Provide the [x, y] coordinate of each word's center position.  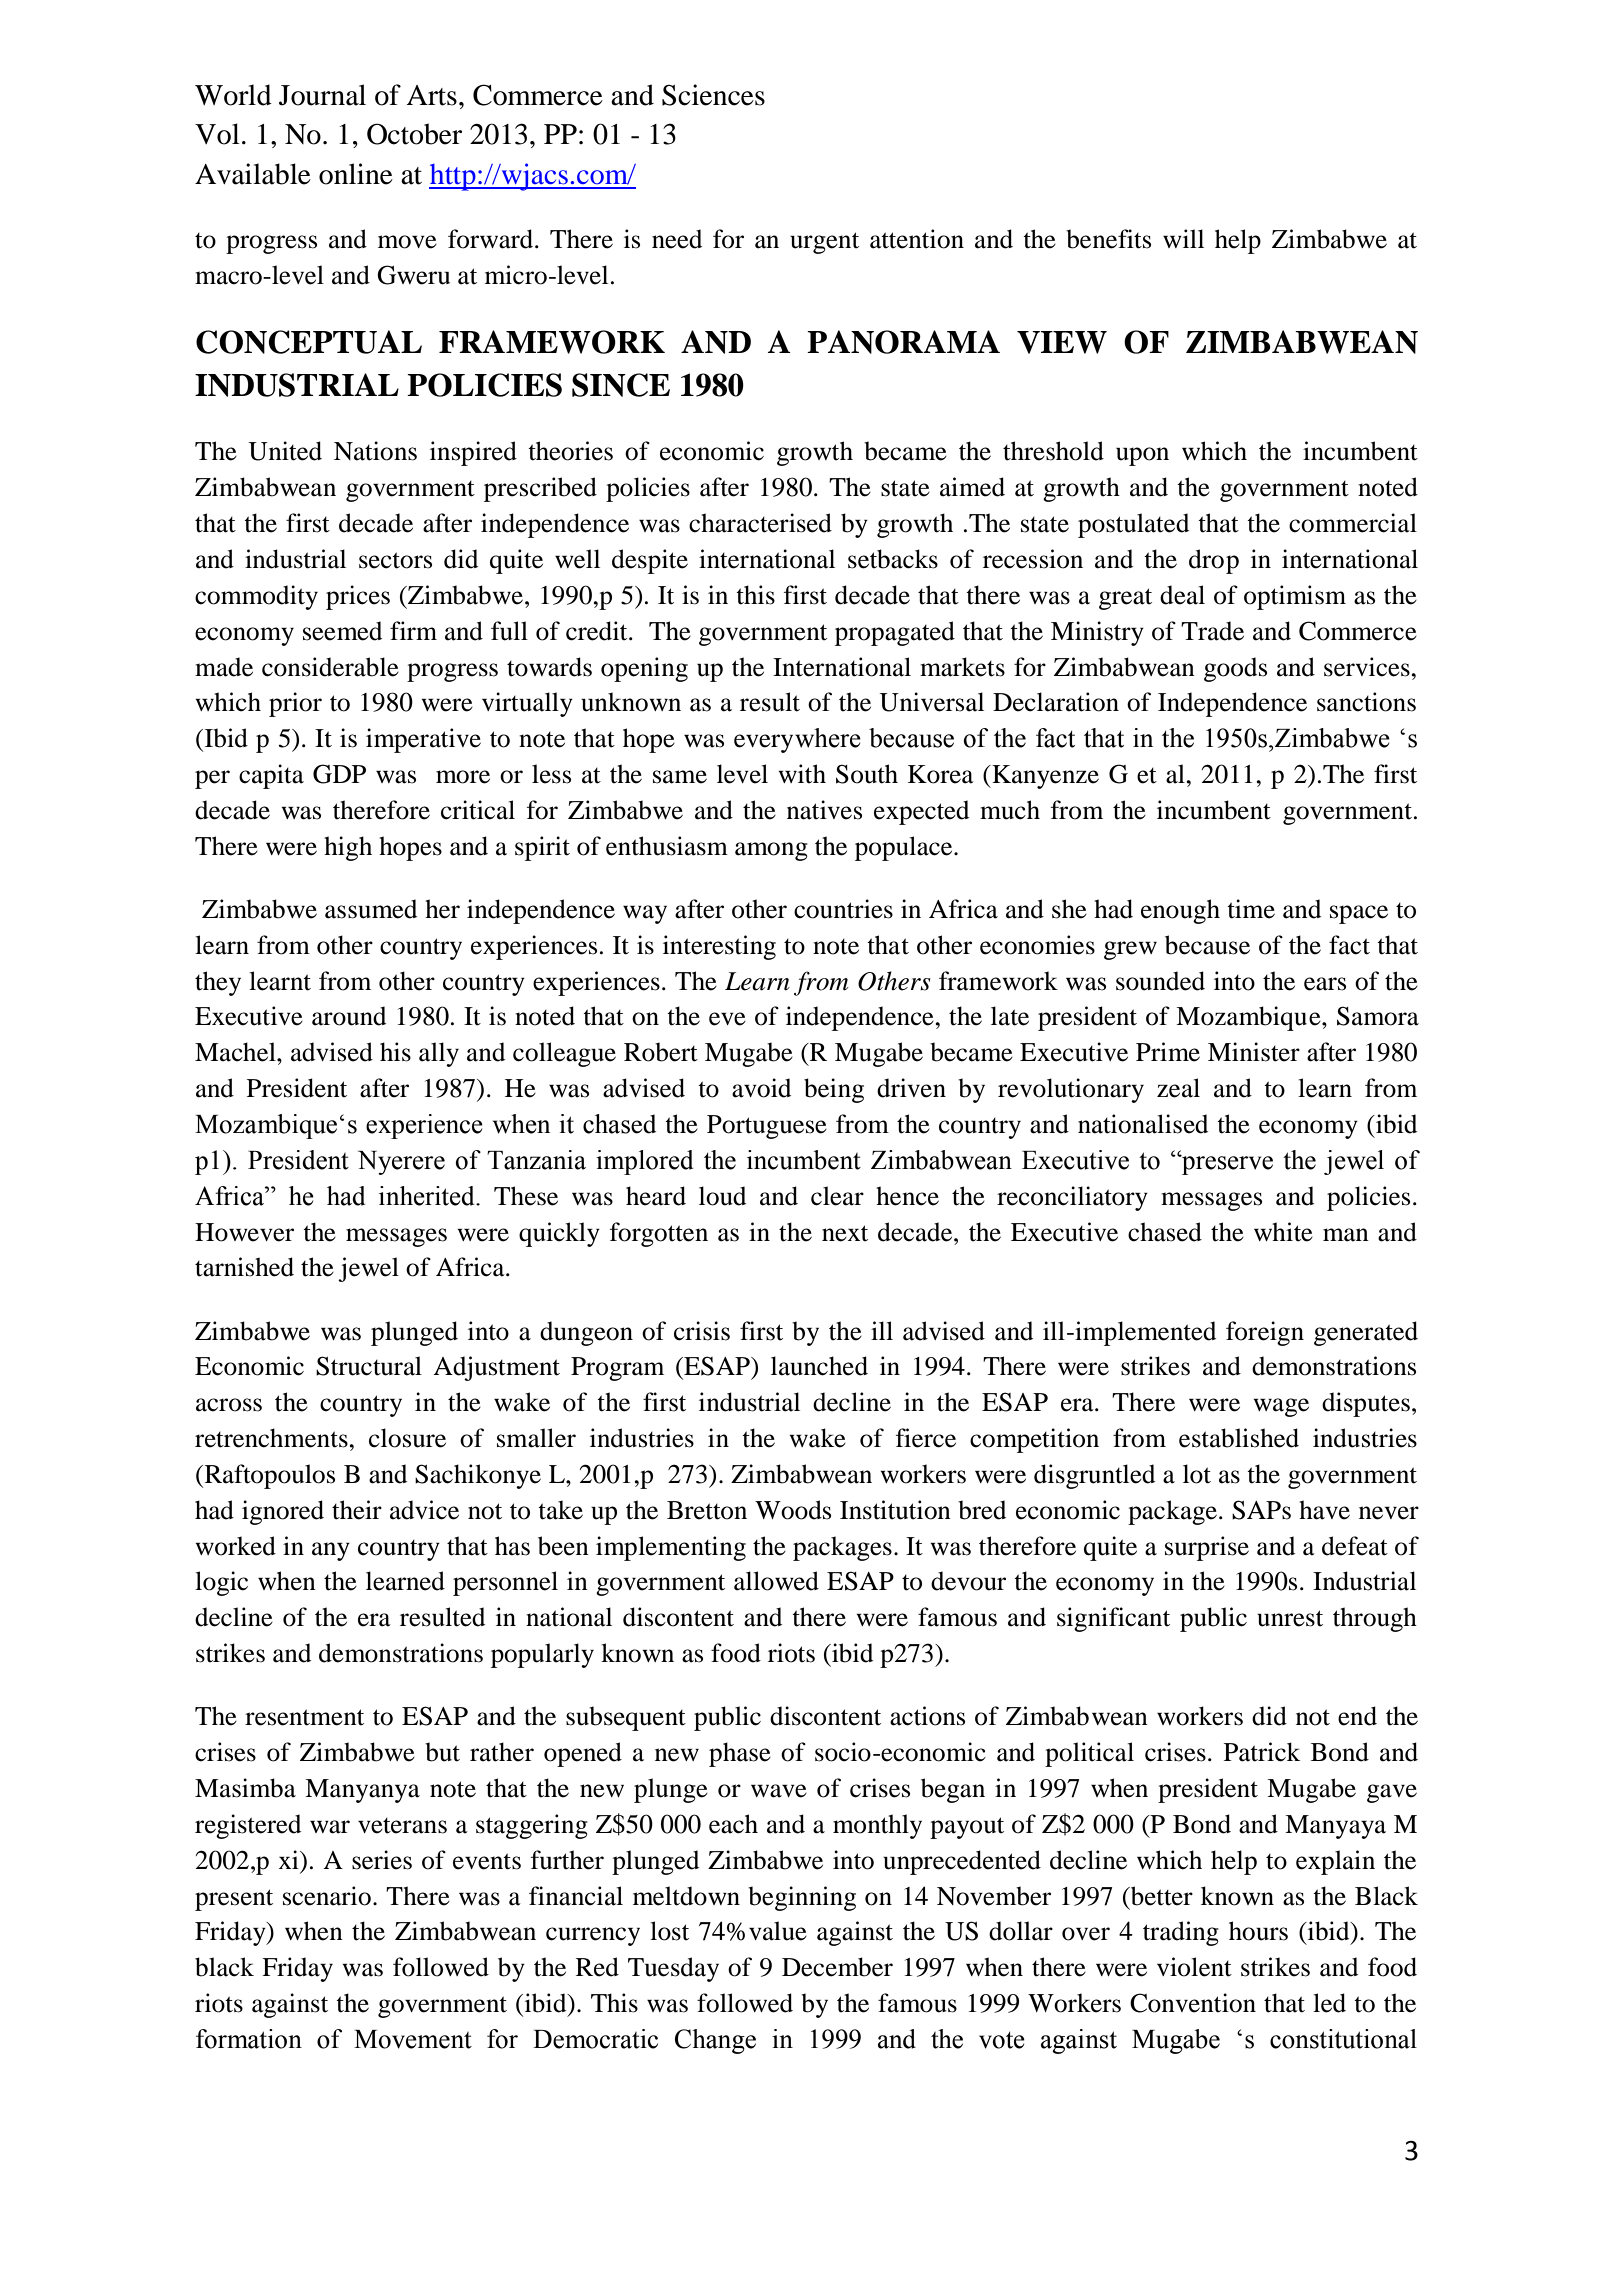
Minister [1254, 1052]
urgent [824, 243]
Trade [1212, 631]
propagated [895, 633]
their [357, 1510]
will [1183, 238]
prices [358, 597]
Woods [793, 1510]
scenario [327, 1896]
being [834, 1090]
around [349, 1016]
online [356, 174]
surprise [1207, 1548]
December [837, 1967]
